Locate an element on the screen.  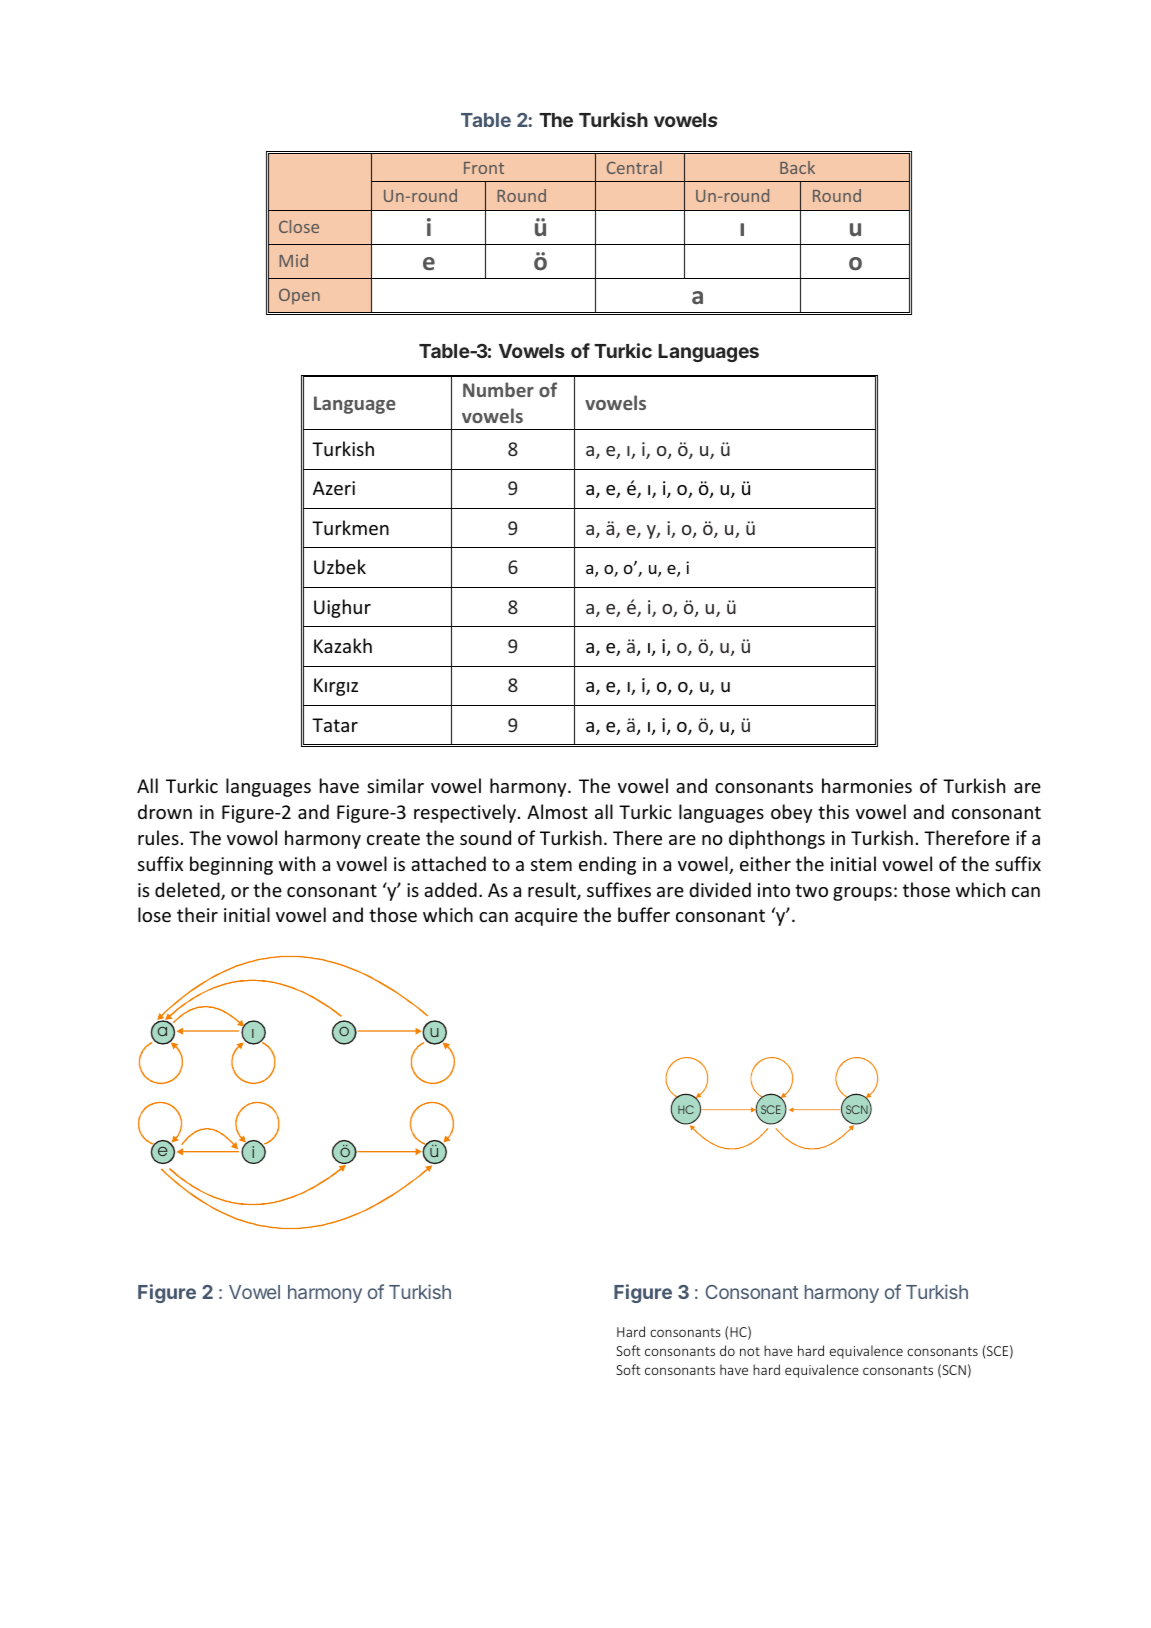
their is located at coordinates (197, 914).
